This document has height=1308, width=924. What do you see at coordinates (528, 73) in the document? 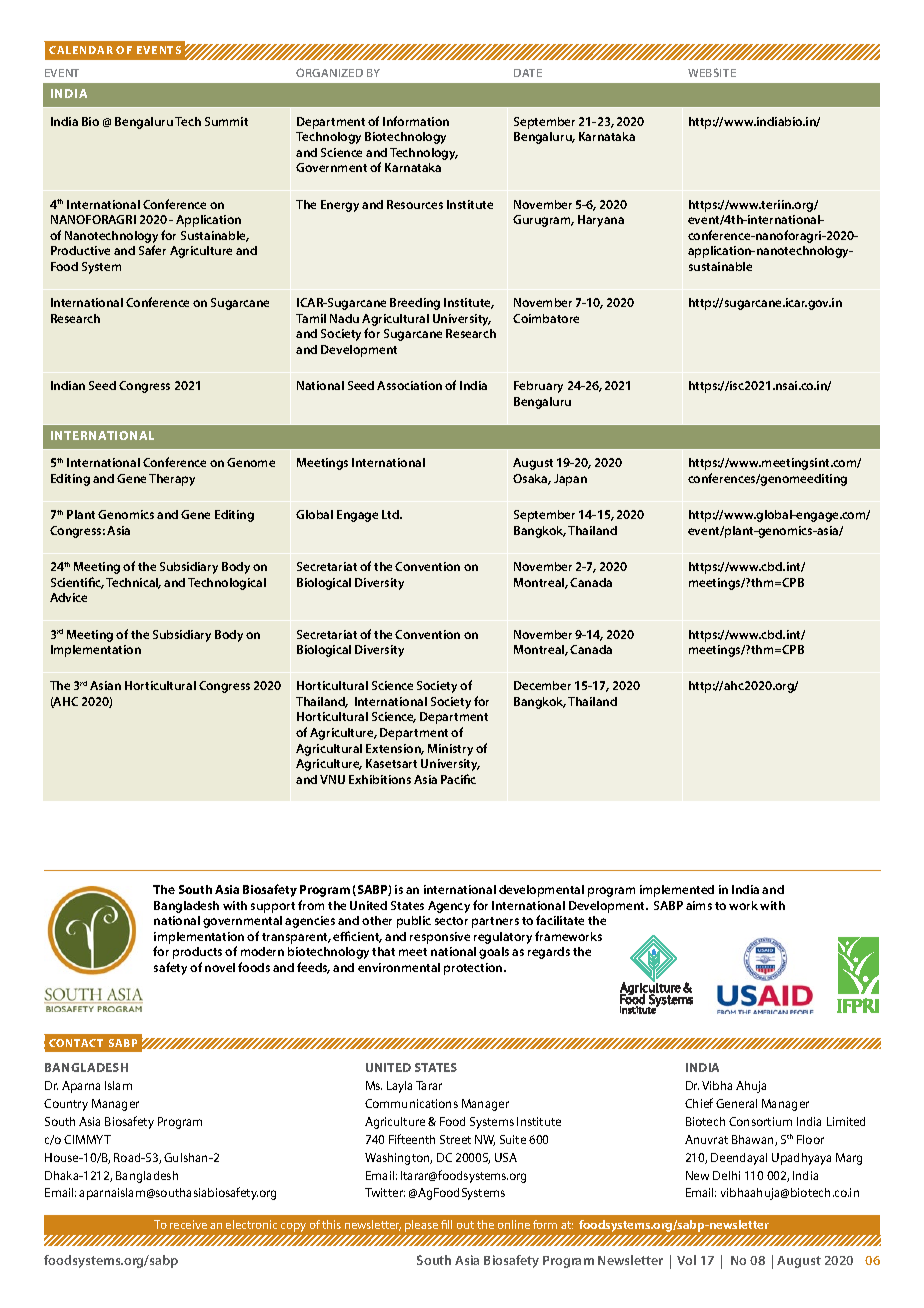
I see `DATE` at bounding box center [528, 73].
